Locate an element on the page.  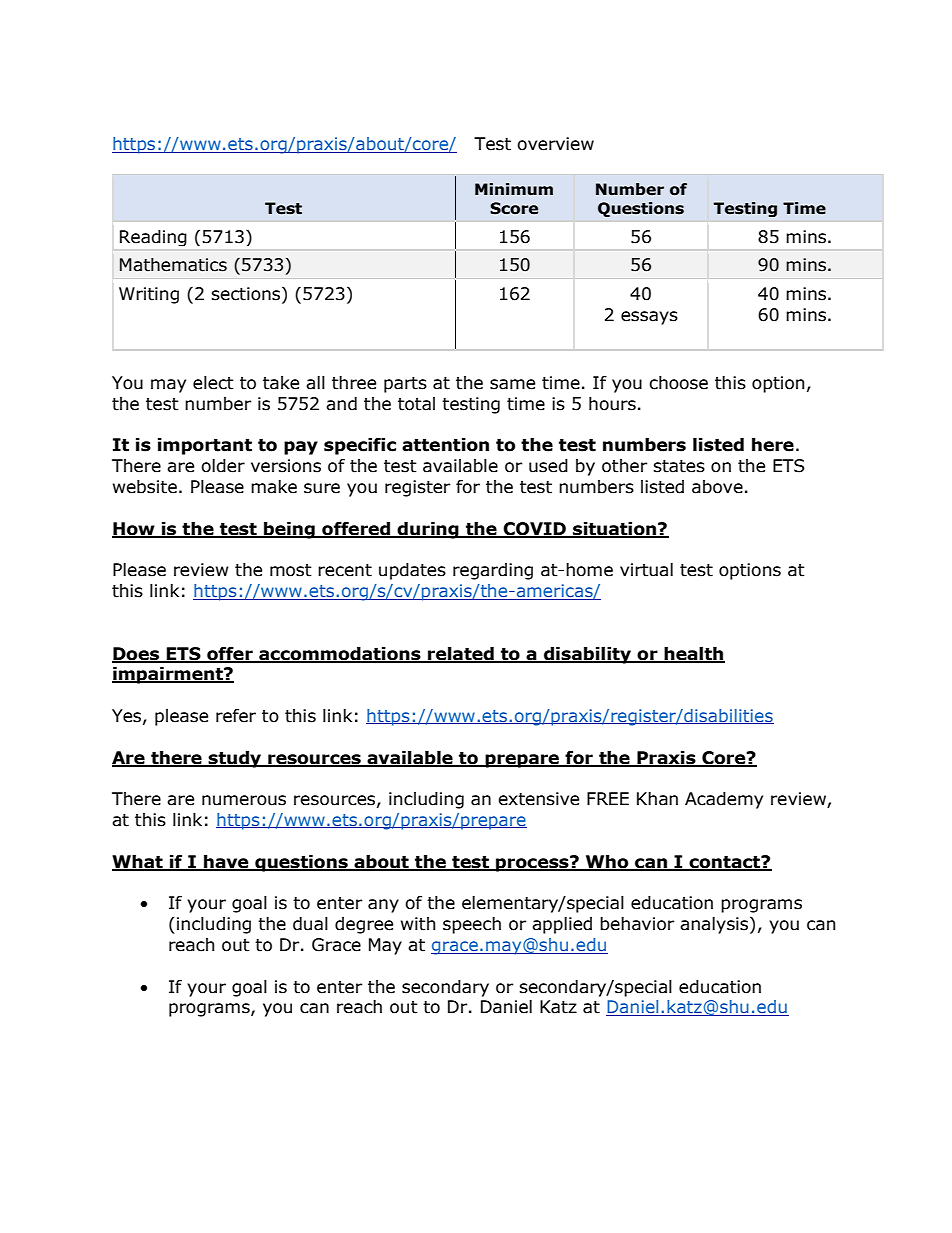
Minimum is located at coordinates (514, 189).
